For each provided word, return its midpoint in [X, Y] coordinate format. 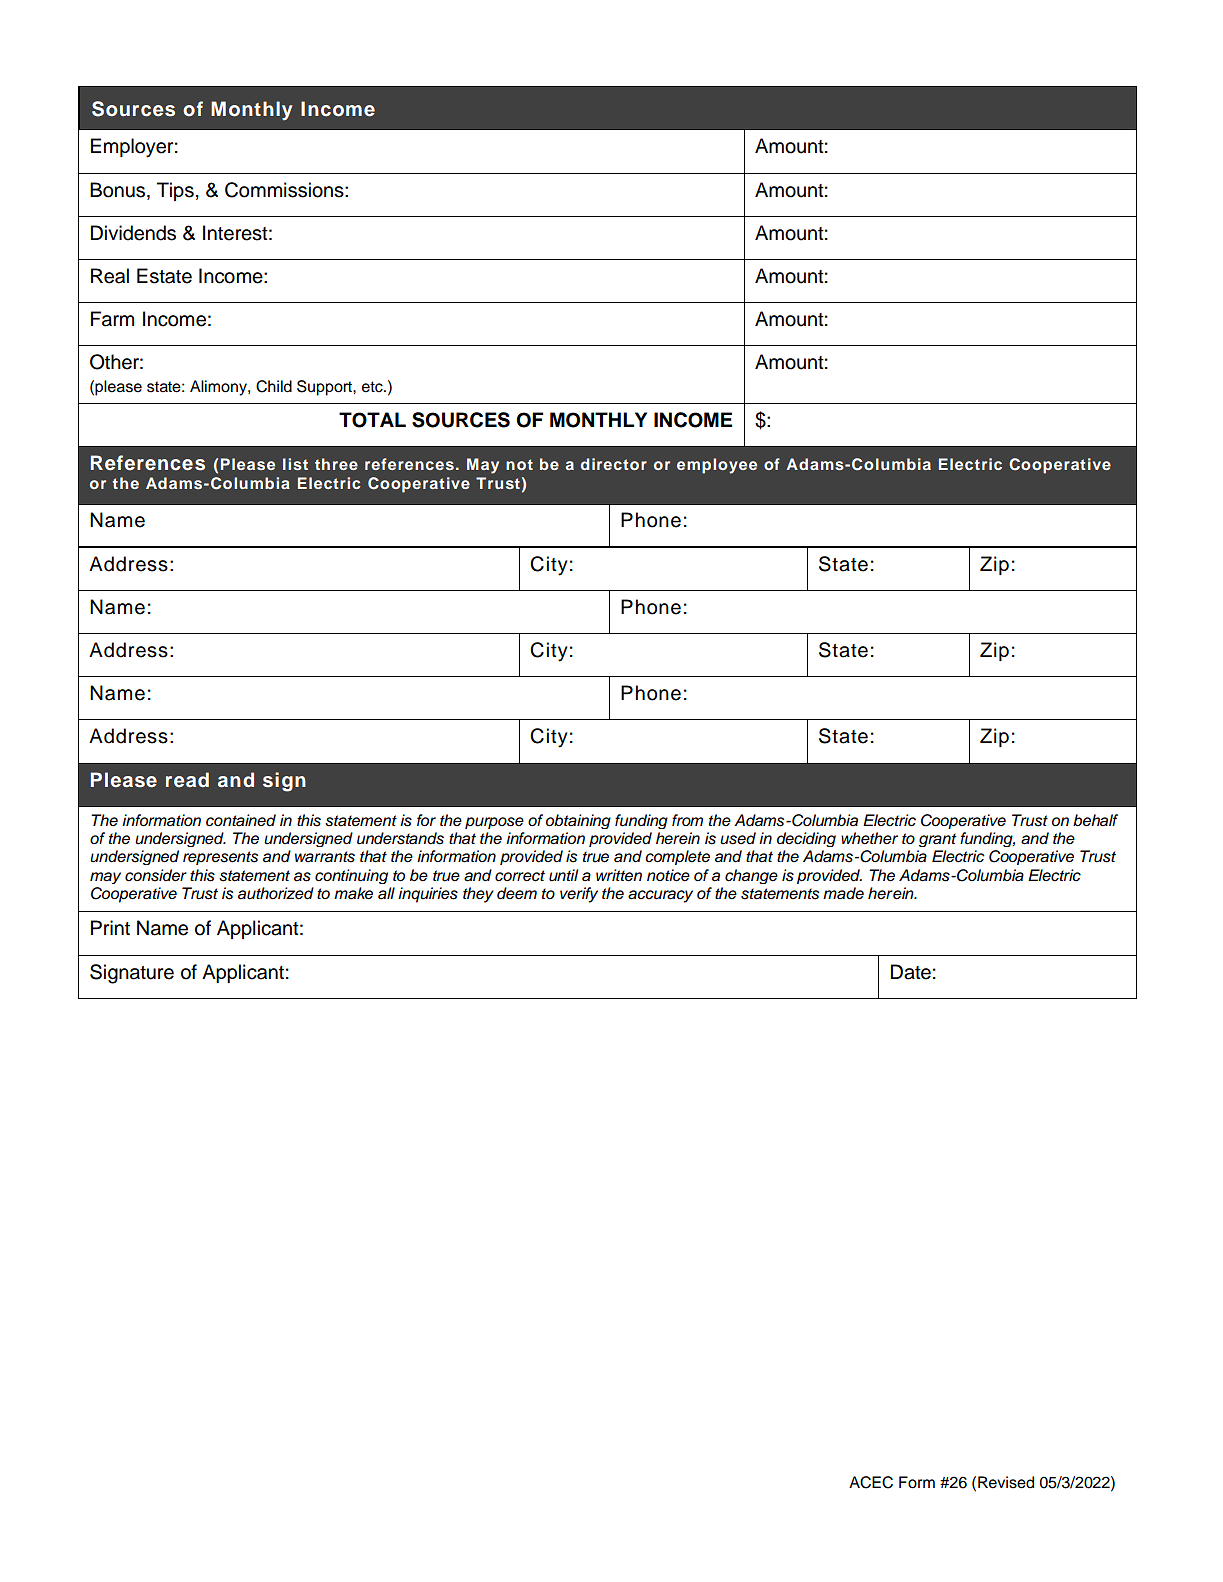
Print [110, 927]
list [295, 464]
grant [937, 840]
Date [911, 972]
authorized [276, 893]
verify [579, 895]
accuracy [660, 896]
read [187, 780]
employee [717, 466]
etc [373, 387]
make [353, 893]
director [614, 464]
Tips [175, 191]
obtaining [578, 821]
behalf [1095, 820]
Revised [1006, 1482]
